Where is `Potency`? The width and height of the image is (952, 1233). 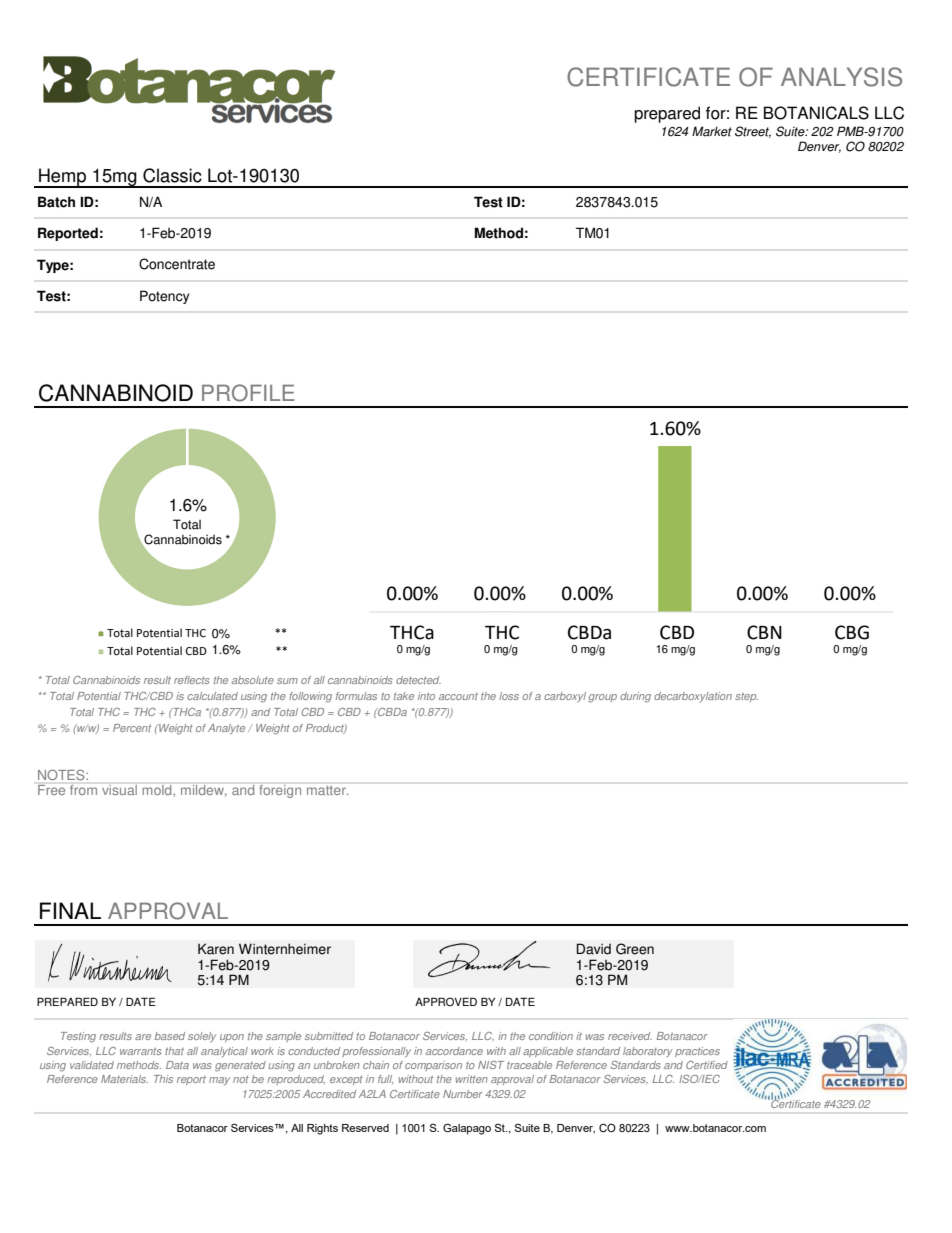
Potency is located at coordinates (164, 297).
